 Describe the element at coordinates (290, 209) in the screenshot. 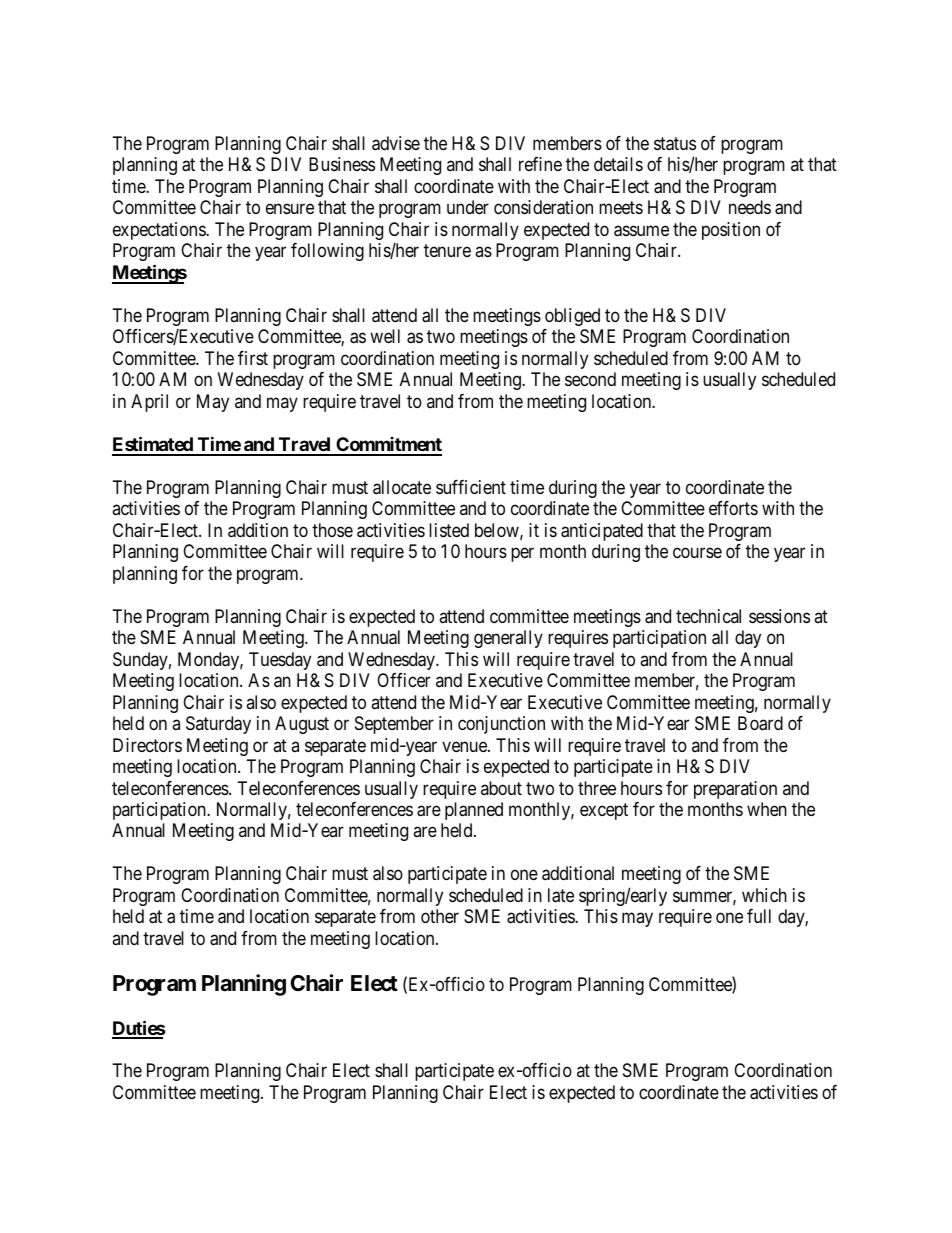

I see `ensure` at that location.
